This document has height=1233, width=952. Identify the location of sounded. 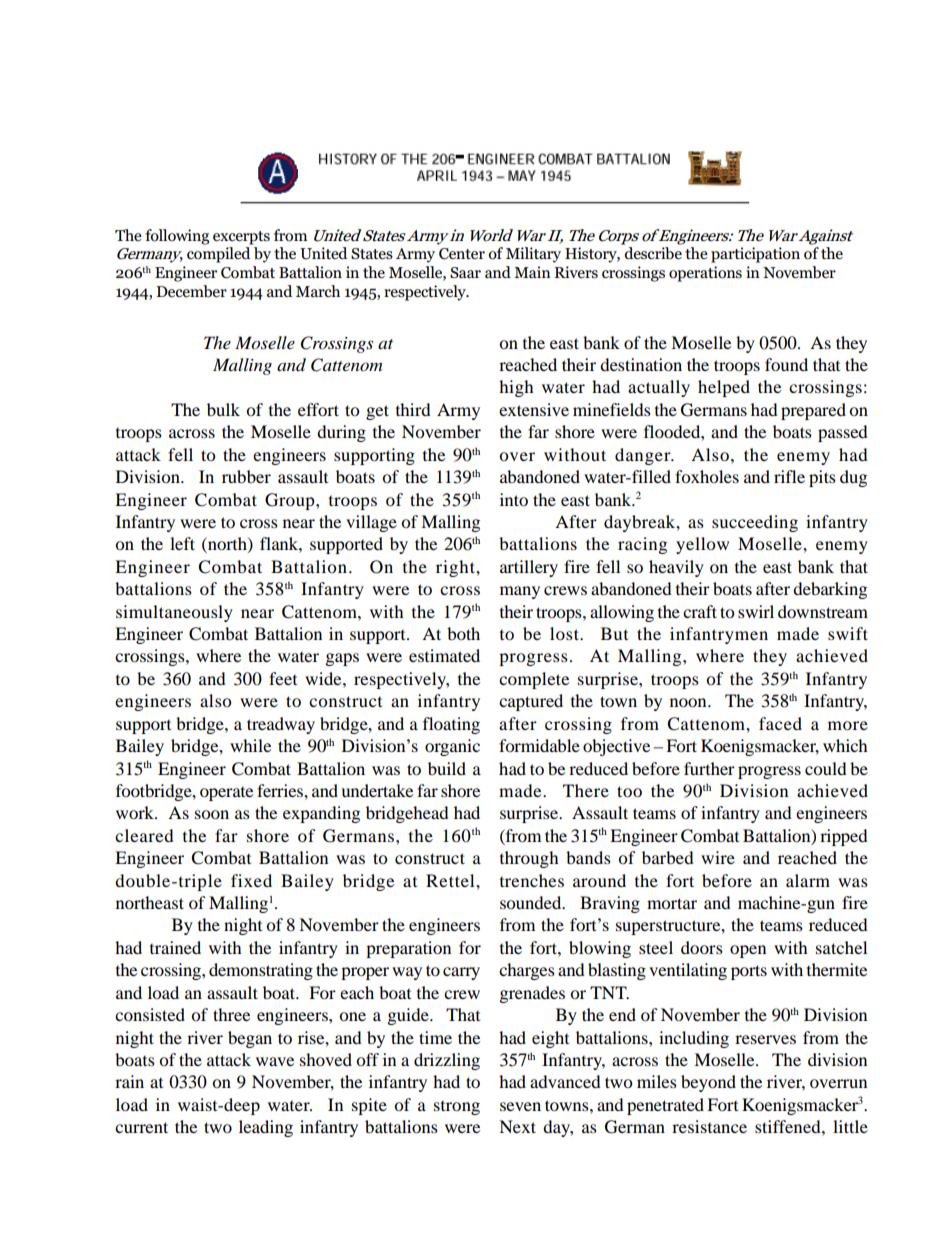
(532, 902).
